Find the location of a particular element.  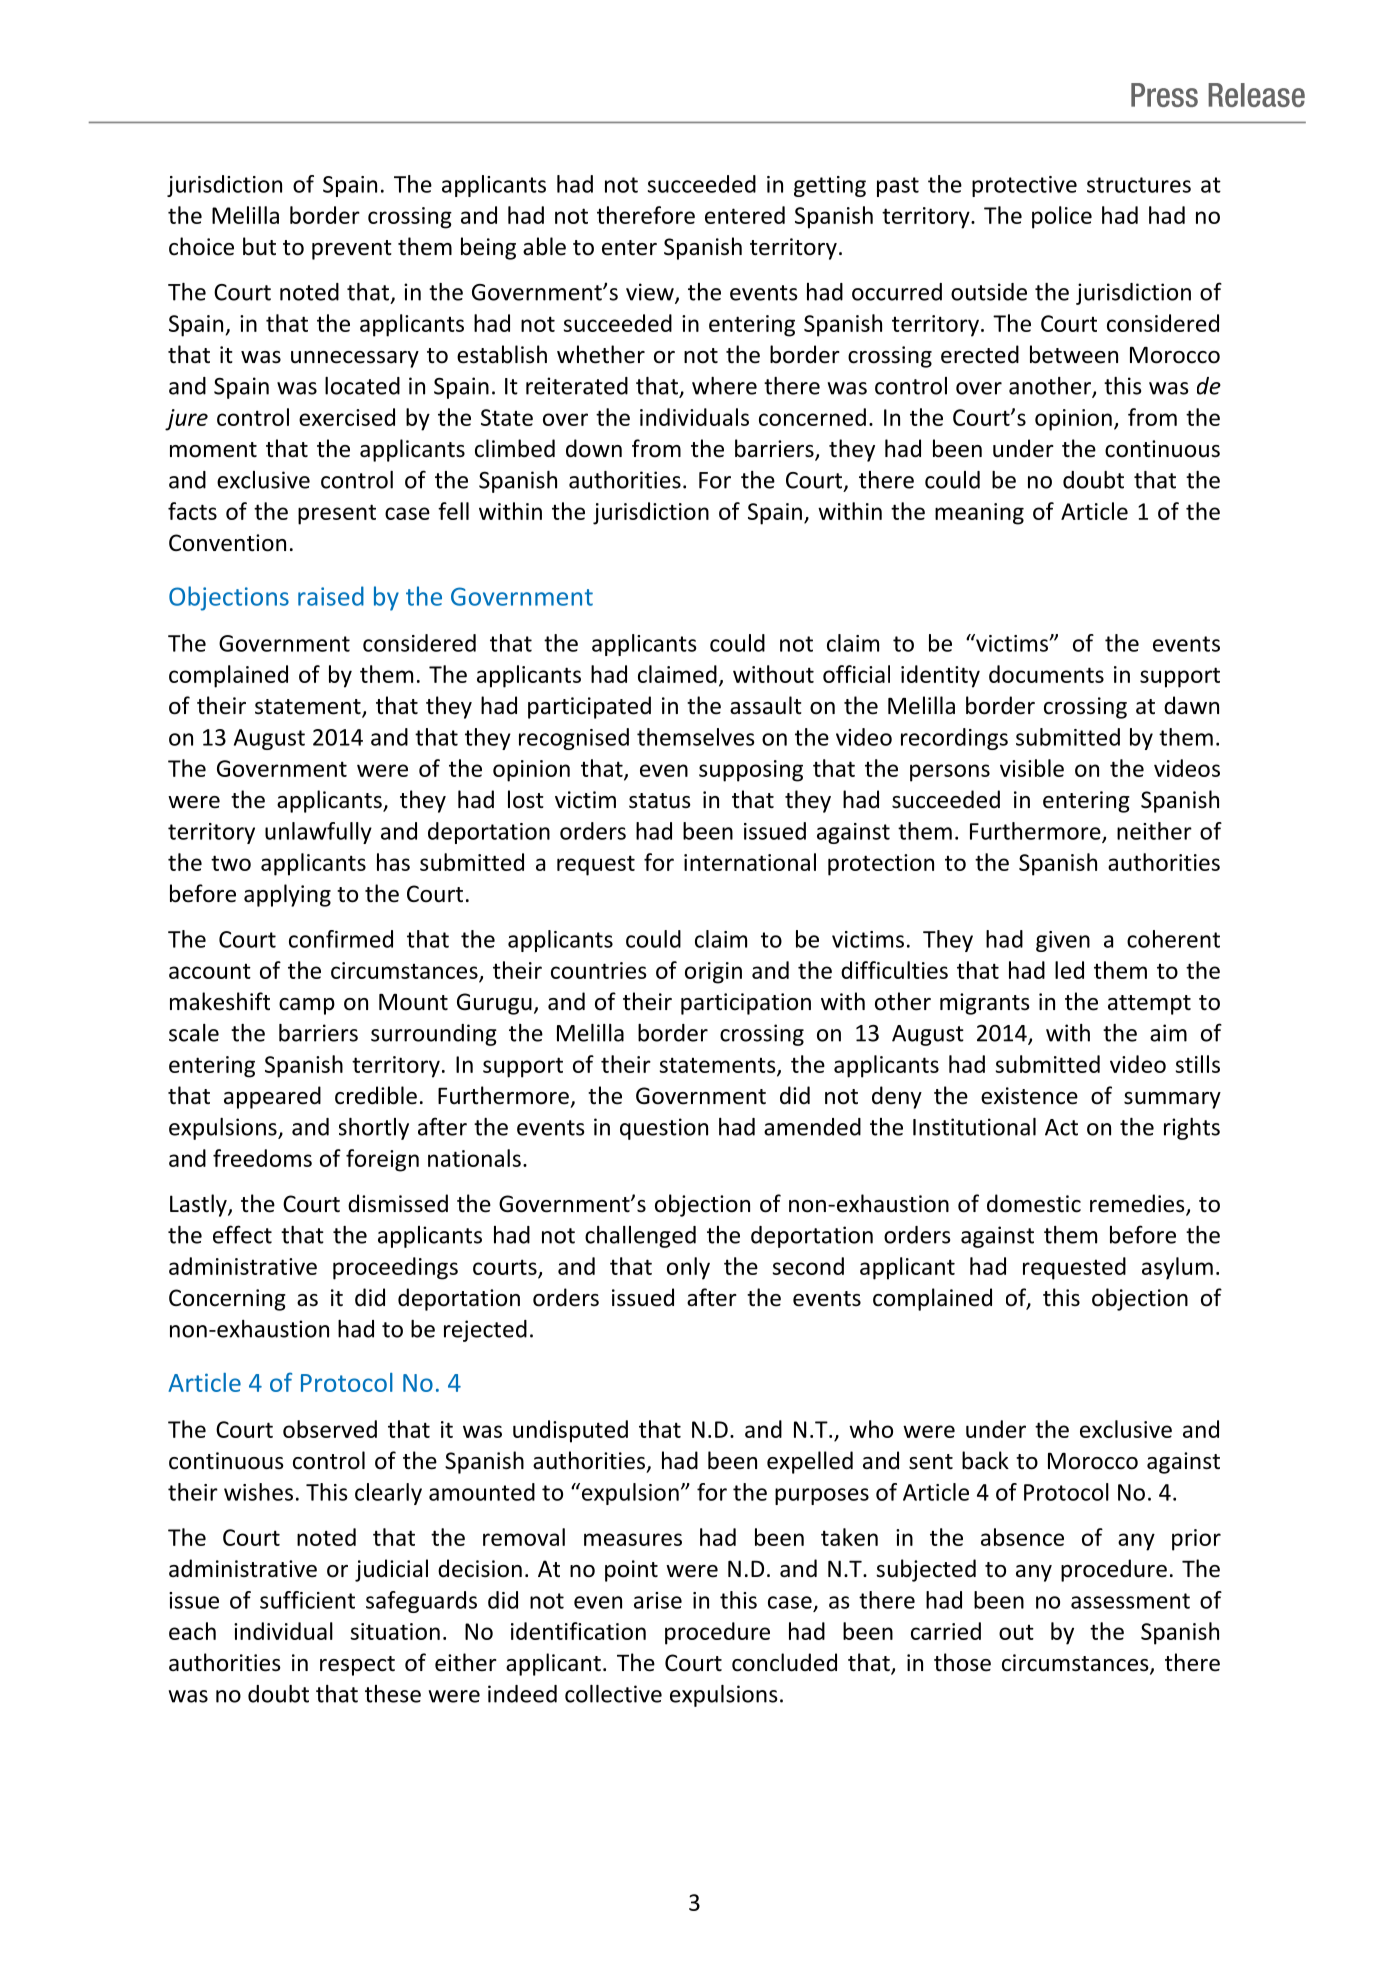

respect is located at coordinates (357, 1666).
